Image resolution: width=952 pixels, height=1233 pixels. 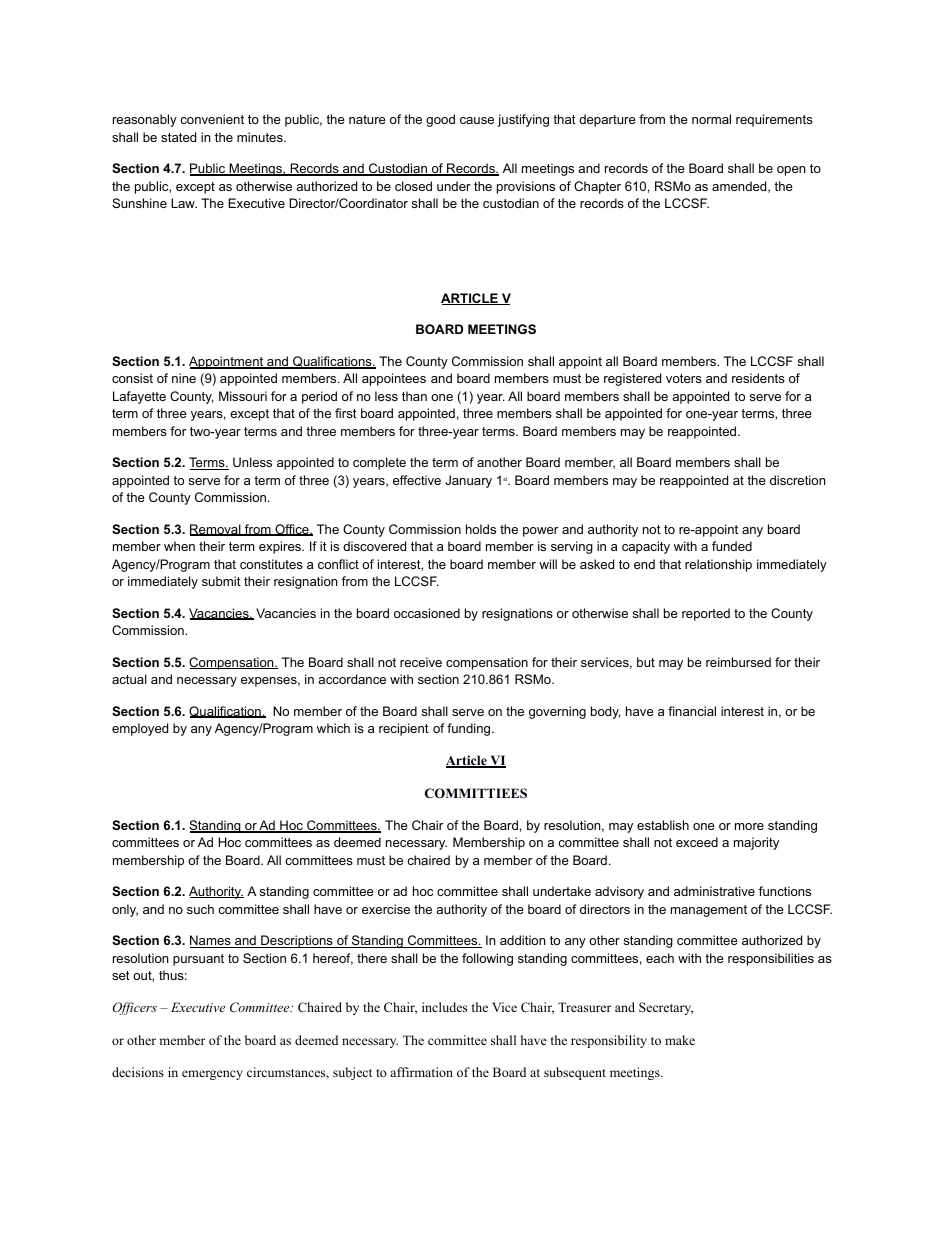 I want to click on reimbursed, so click(x=738, y=662).
